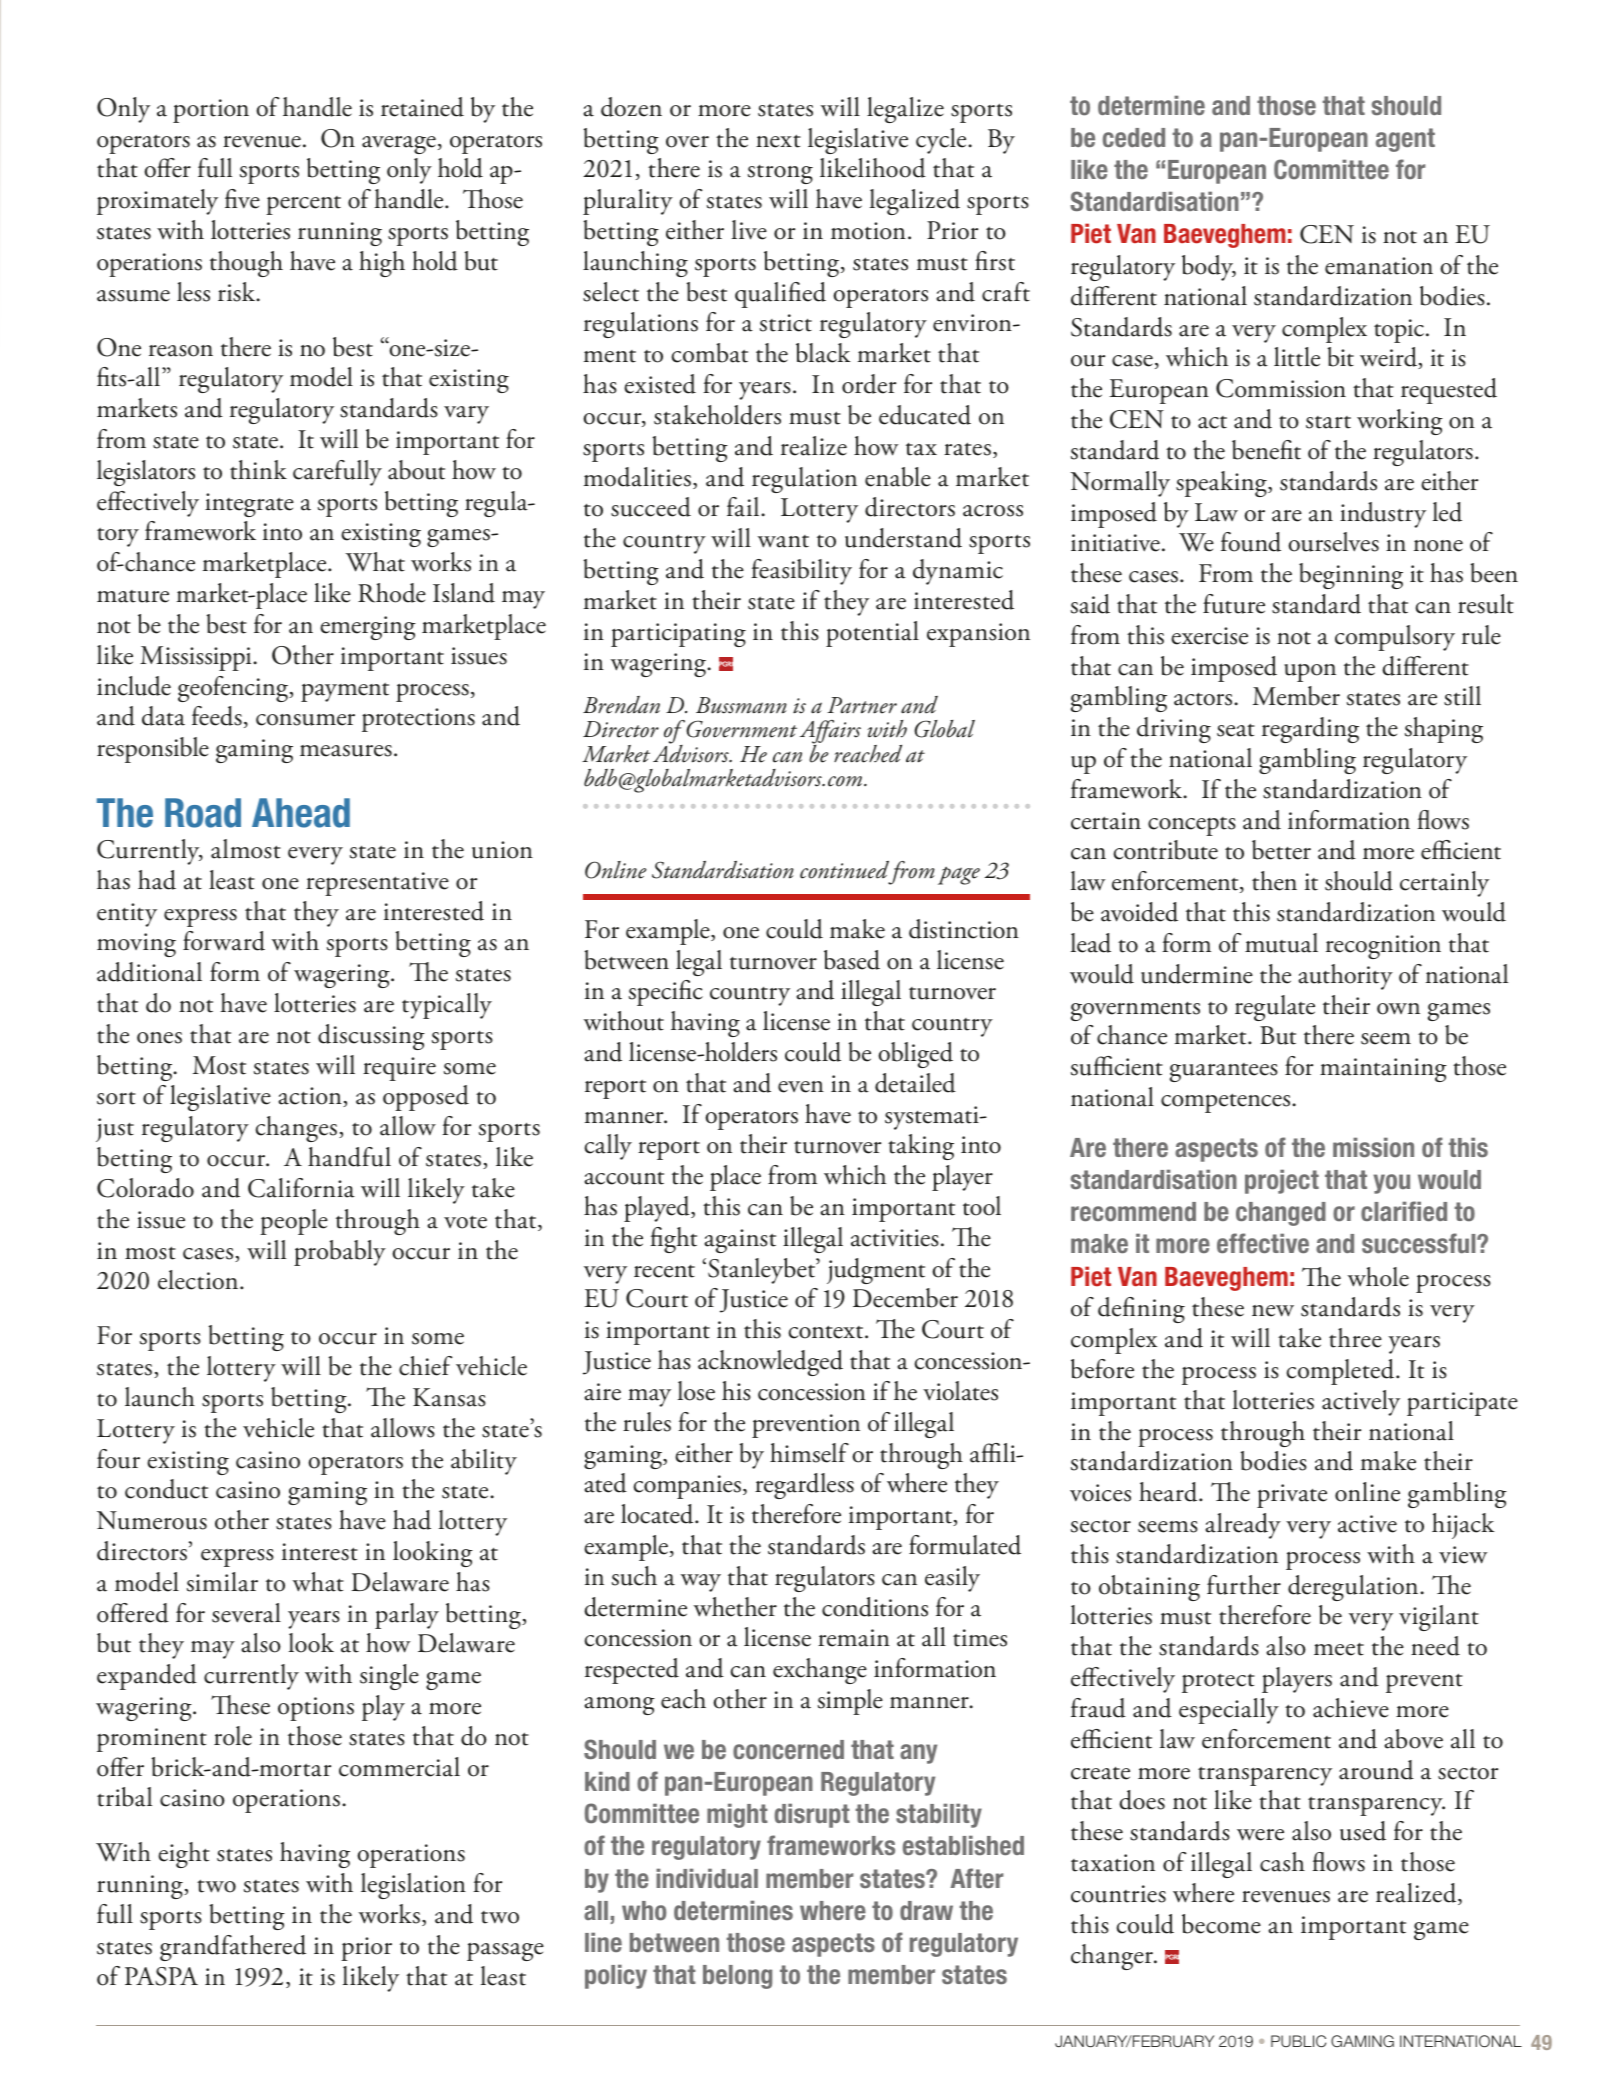 This image has height=2098, width=1616. Describe the element at coordinates (184, 1855) in the image. I see `eight` at that location.
